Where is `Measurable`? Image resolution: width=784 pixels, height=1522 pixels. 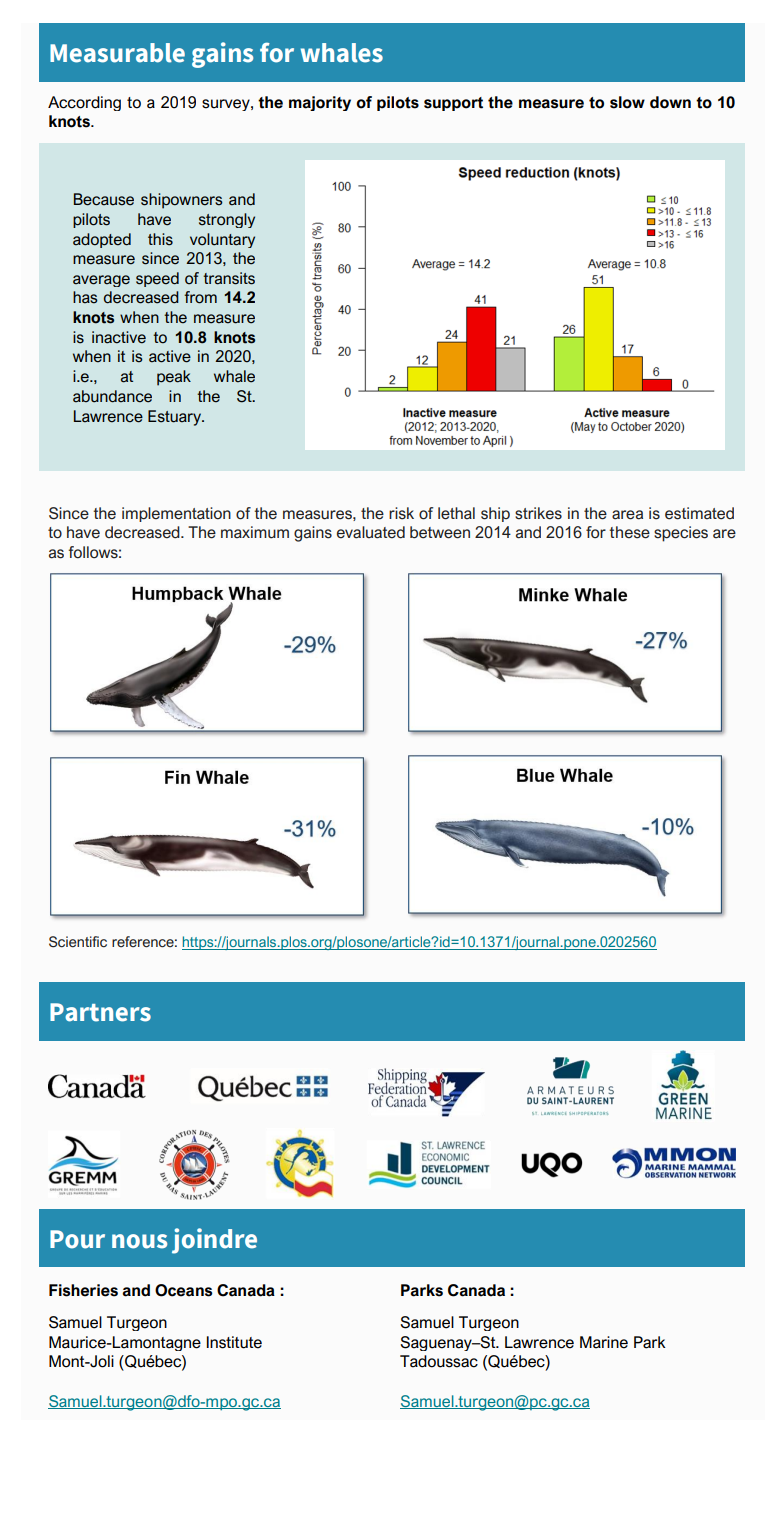 Measurable is located at coordinates (117, 53).
